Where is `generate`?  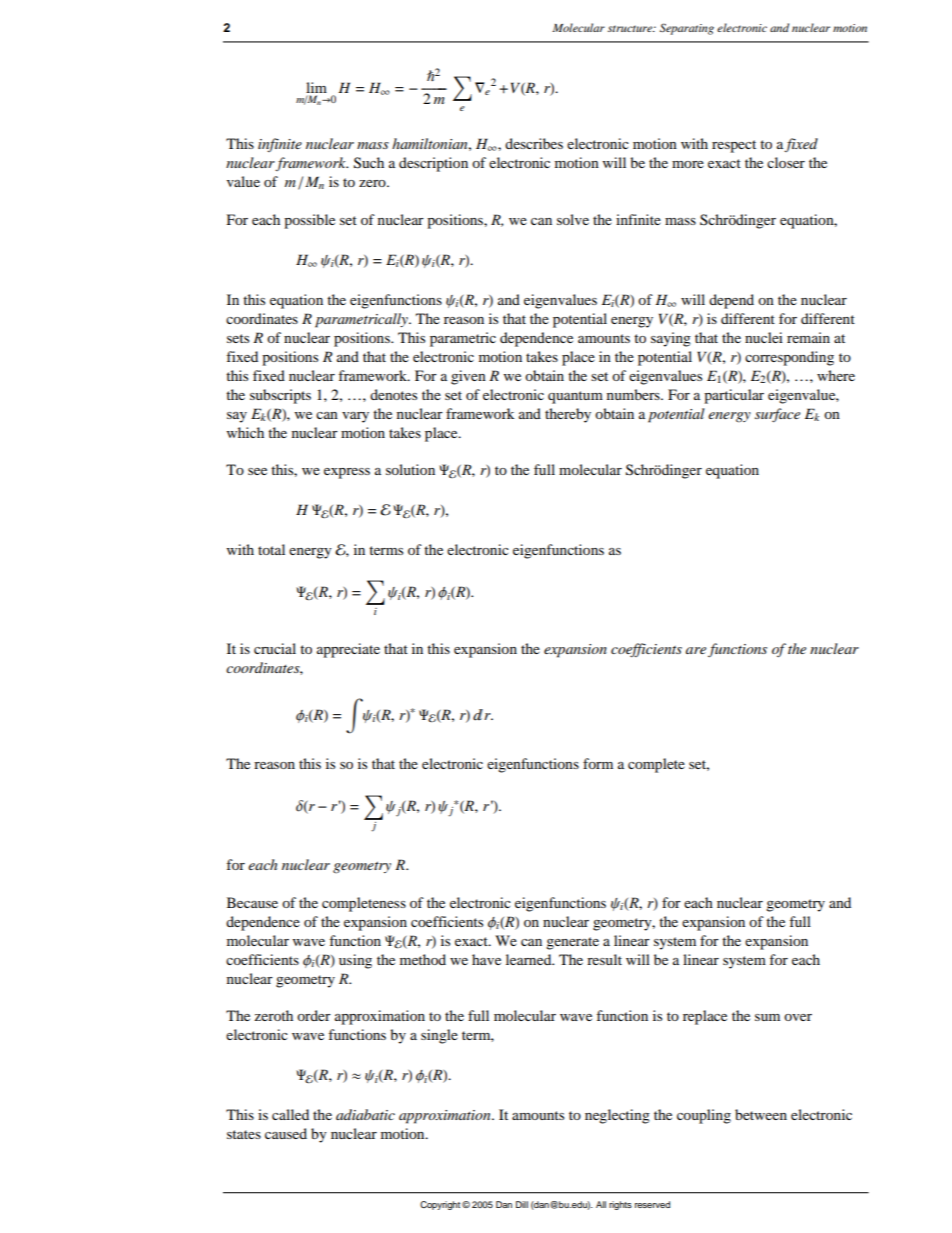 generate is located at coordinates (572, 943).
